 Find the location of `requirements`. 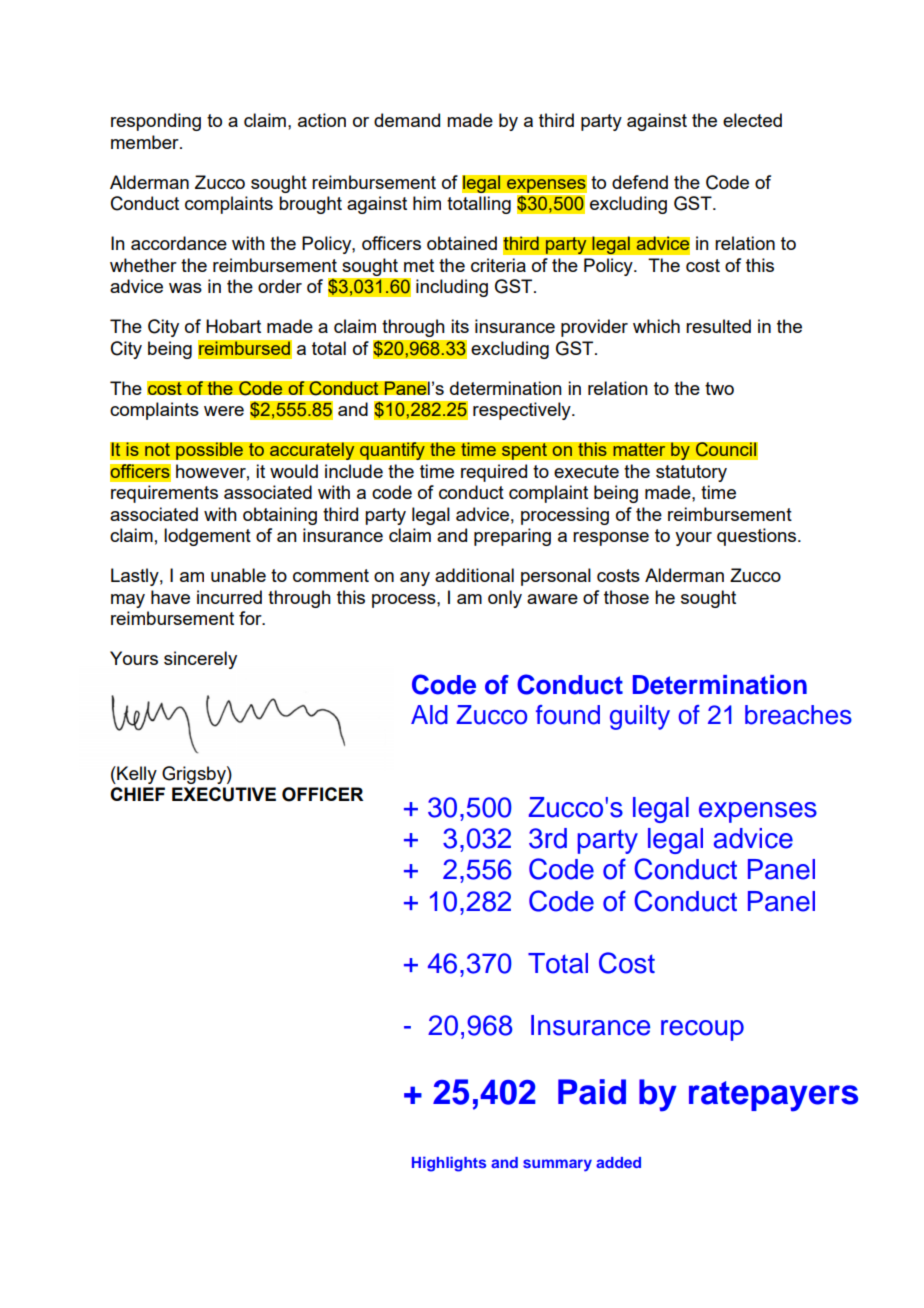

requirements is located at coordinates (164, 494).
